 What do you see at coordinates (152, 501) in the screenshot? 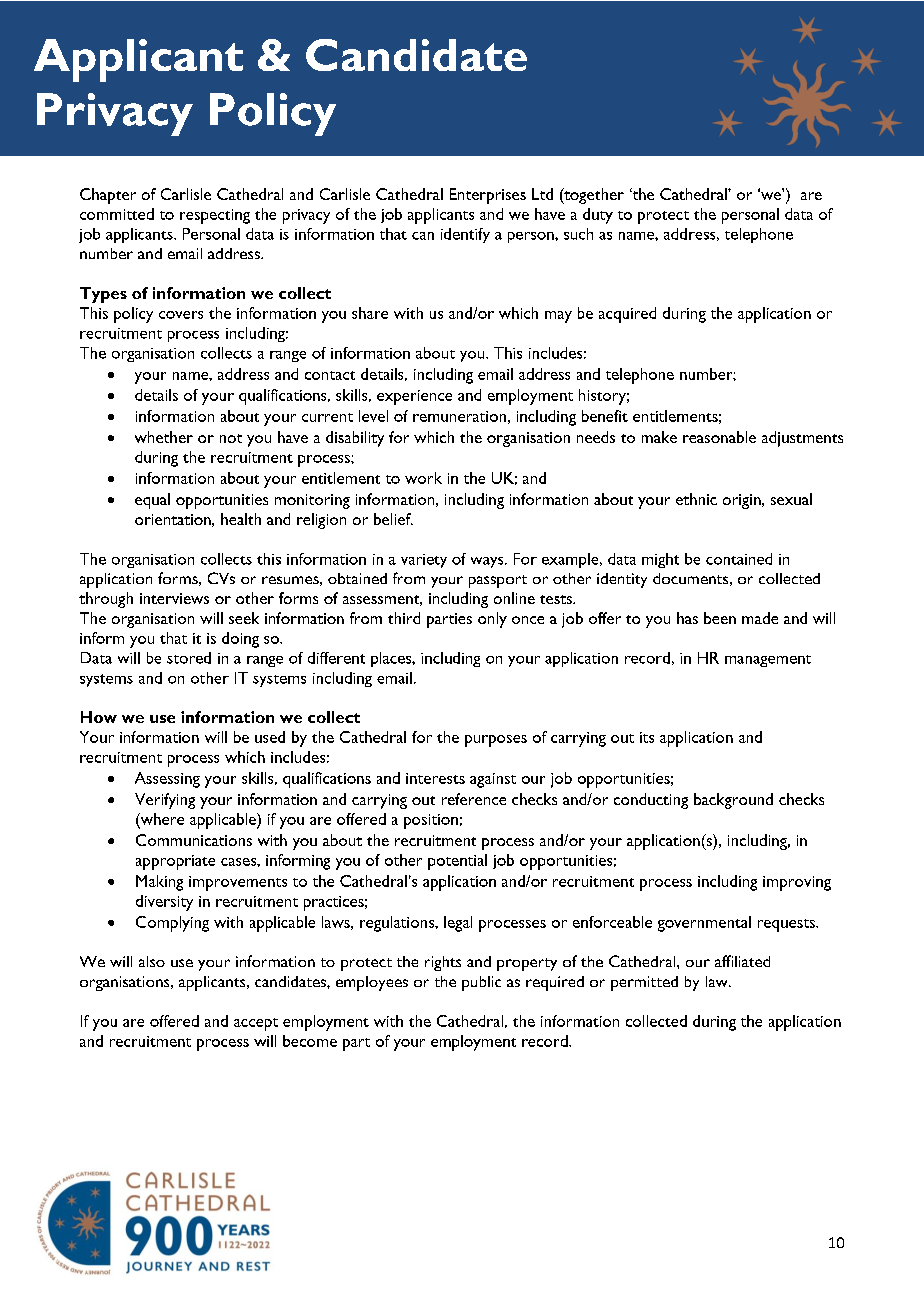
I see `equal` at bounding box center [152, 501].
